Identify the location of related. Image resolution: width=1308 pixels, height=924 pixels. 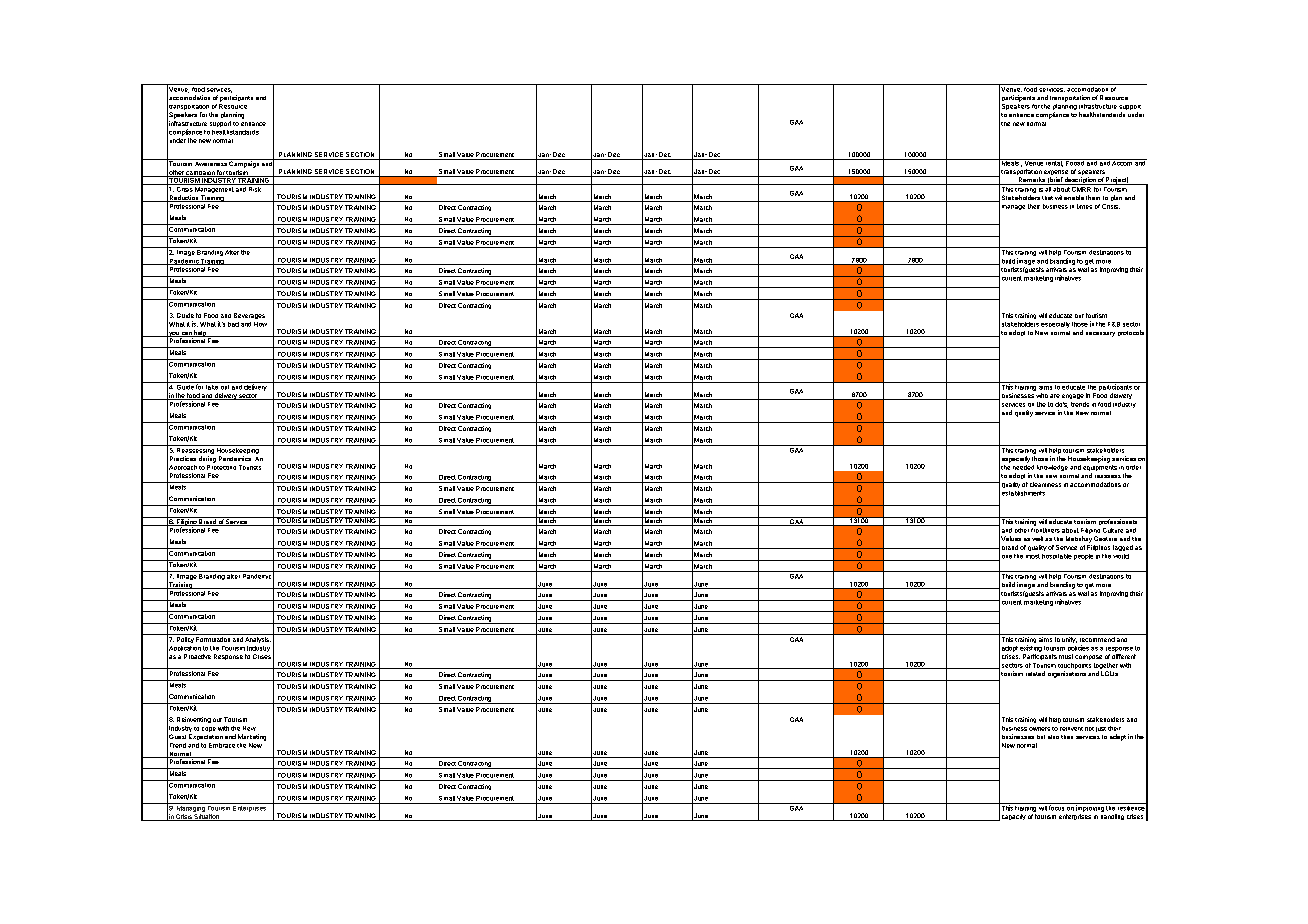
(1035, 673).
